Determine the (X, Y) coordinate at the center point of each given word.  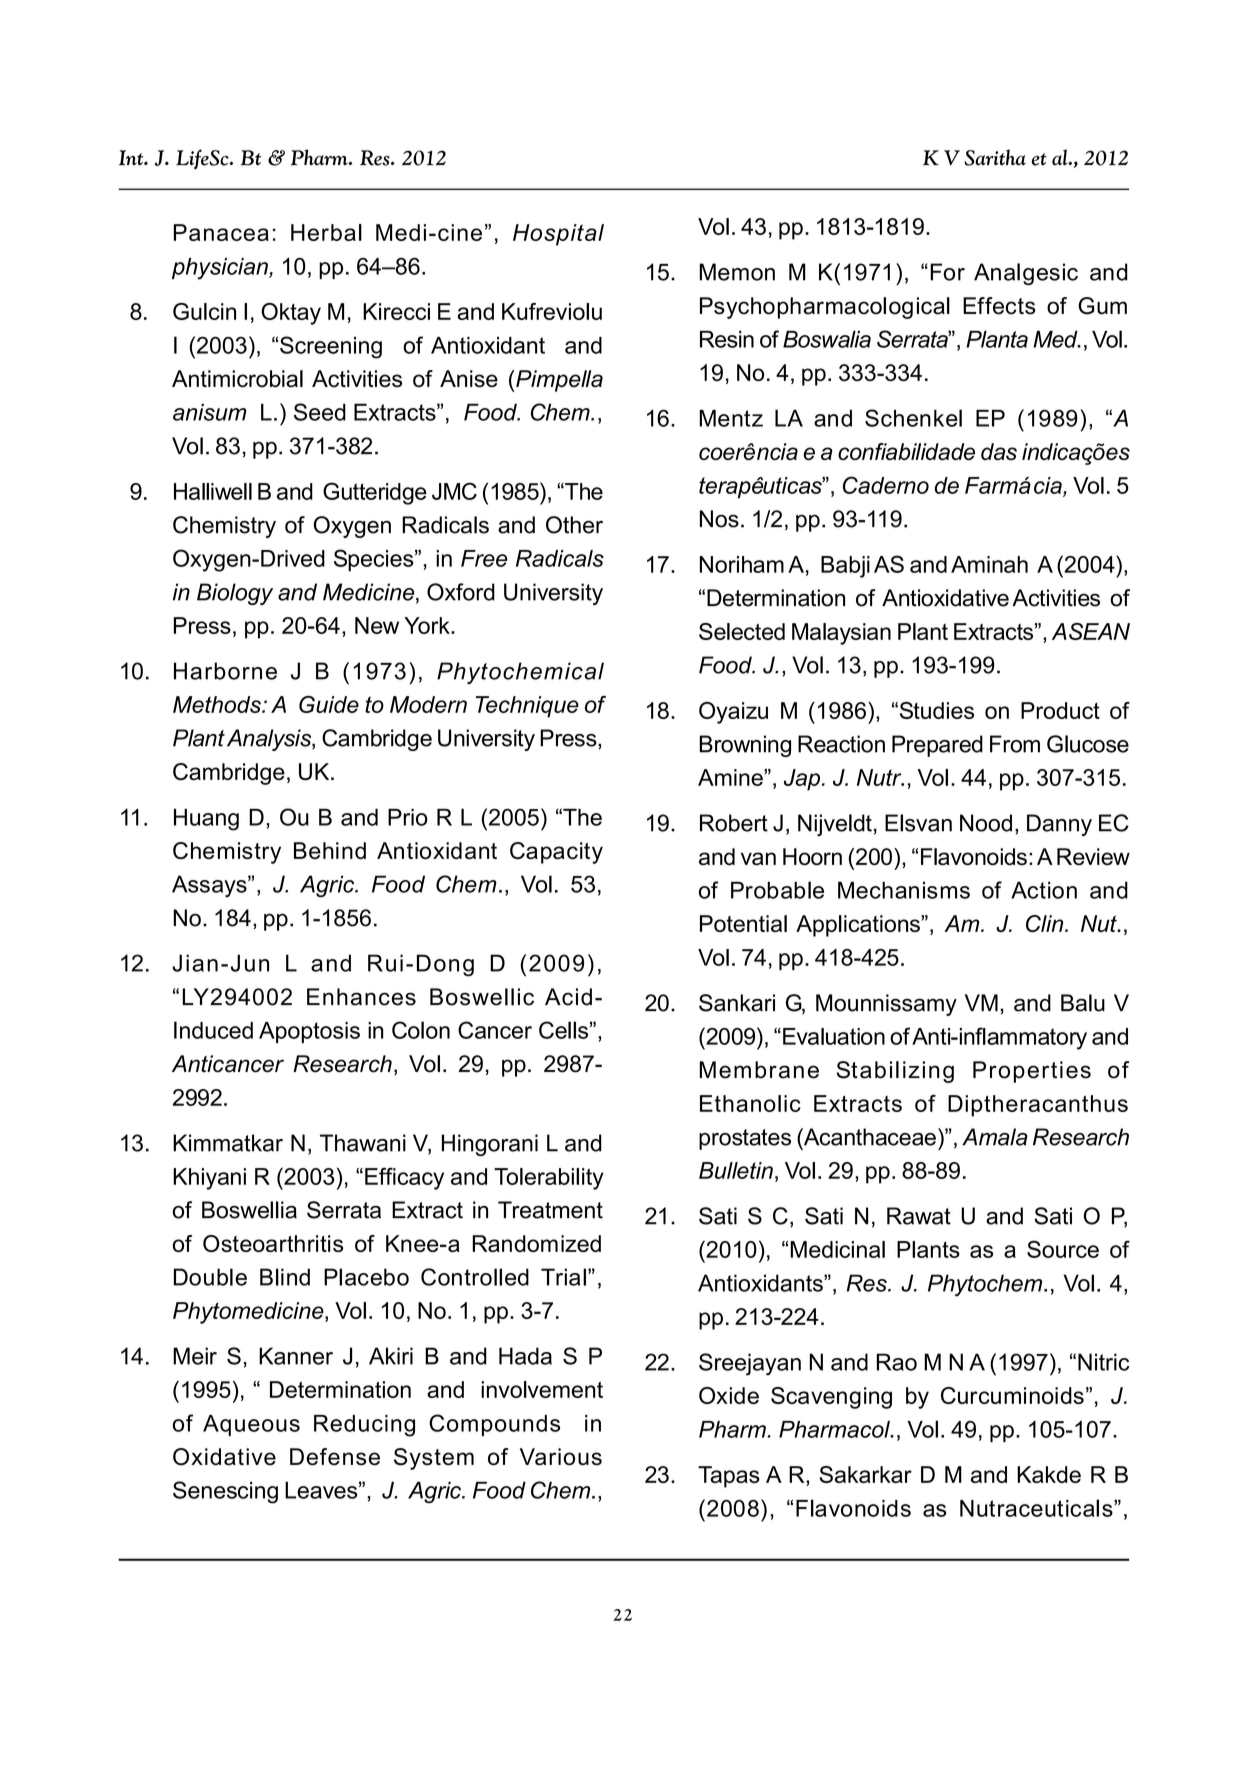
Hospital (558, 235)
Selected (742, 631)
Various (561, 1457)
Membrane (759, 1070)
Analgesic (1026, 274)
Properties (1032, 1072)
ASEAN (1091, 631)
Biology (235, 594)
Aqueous (251, 1425)
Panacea (221, 232)
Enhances (361, 997)
